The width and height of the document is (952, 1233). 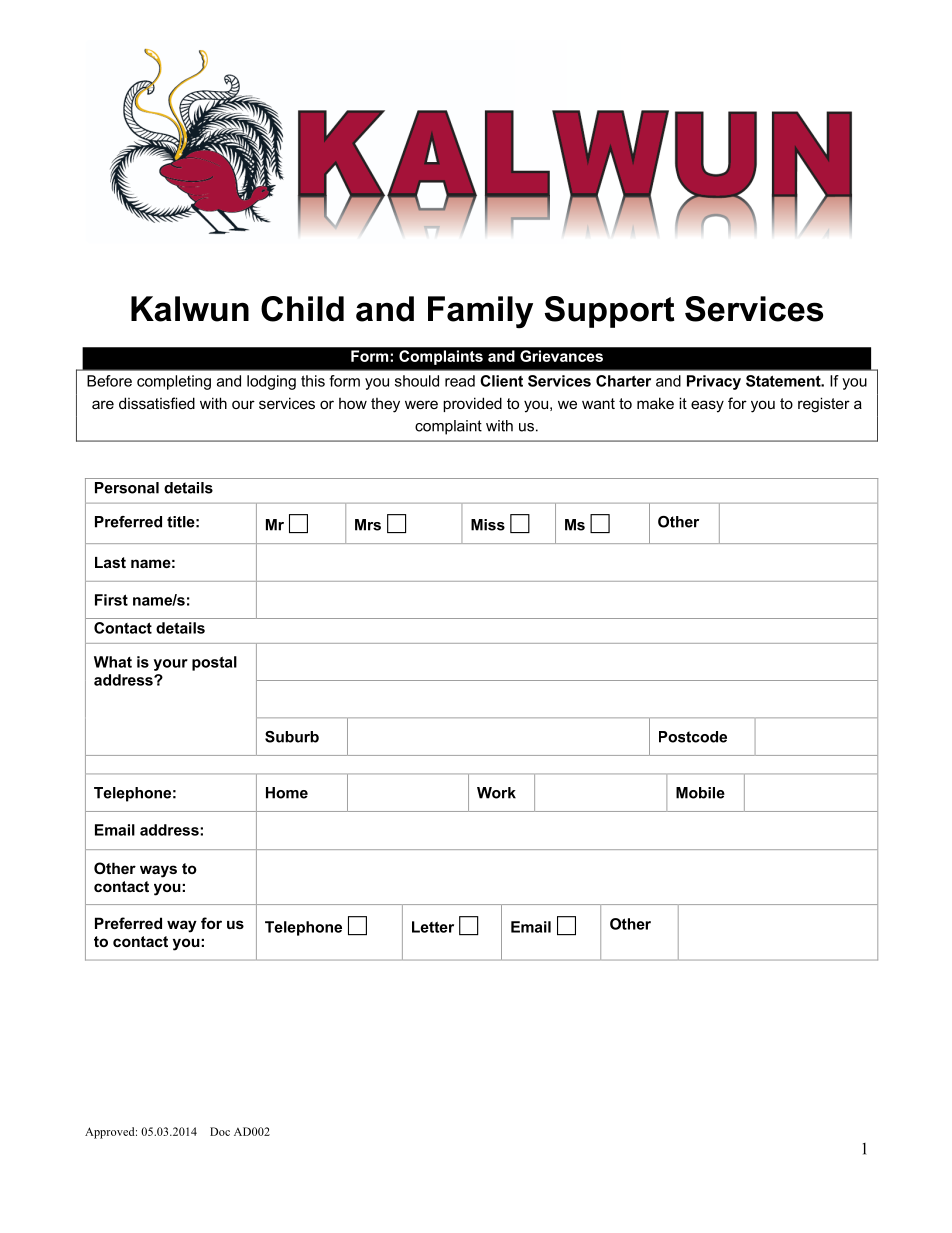 What do you see at coordinates (174, 382) in the document?
I see `completing` at bounding box center [174, 382].
